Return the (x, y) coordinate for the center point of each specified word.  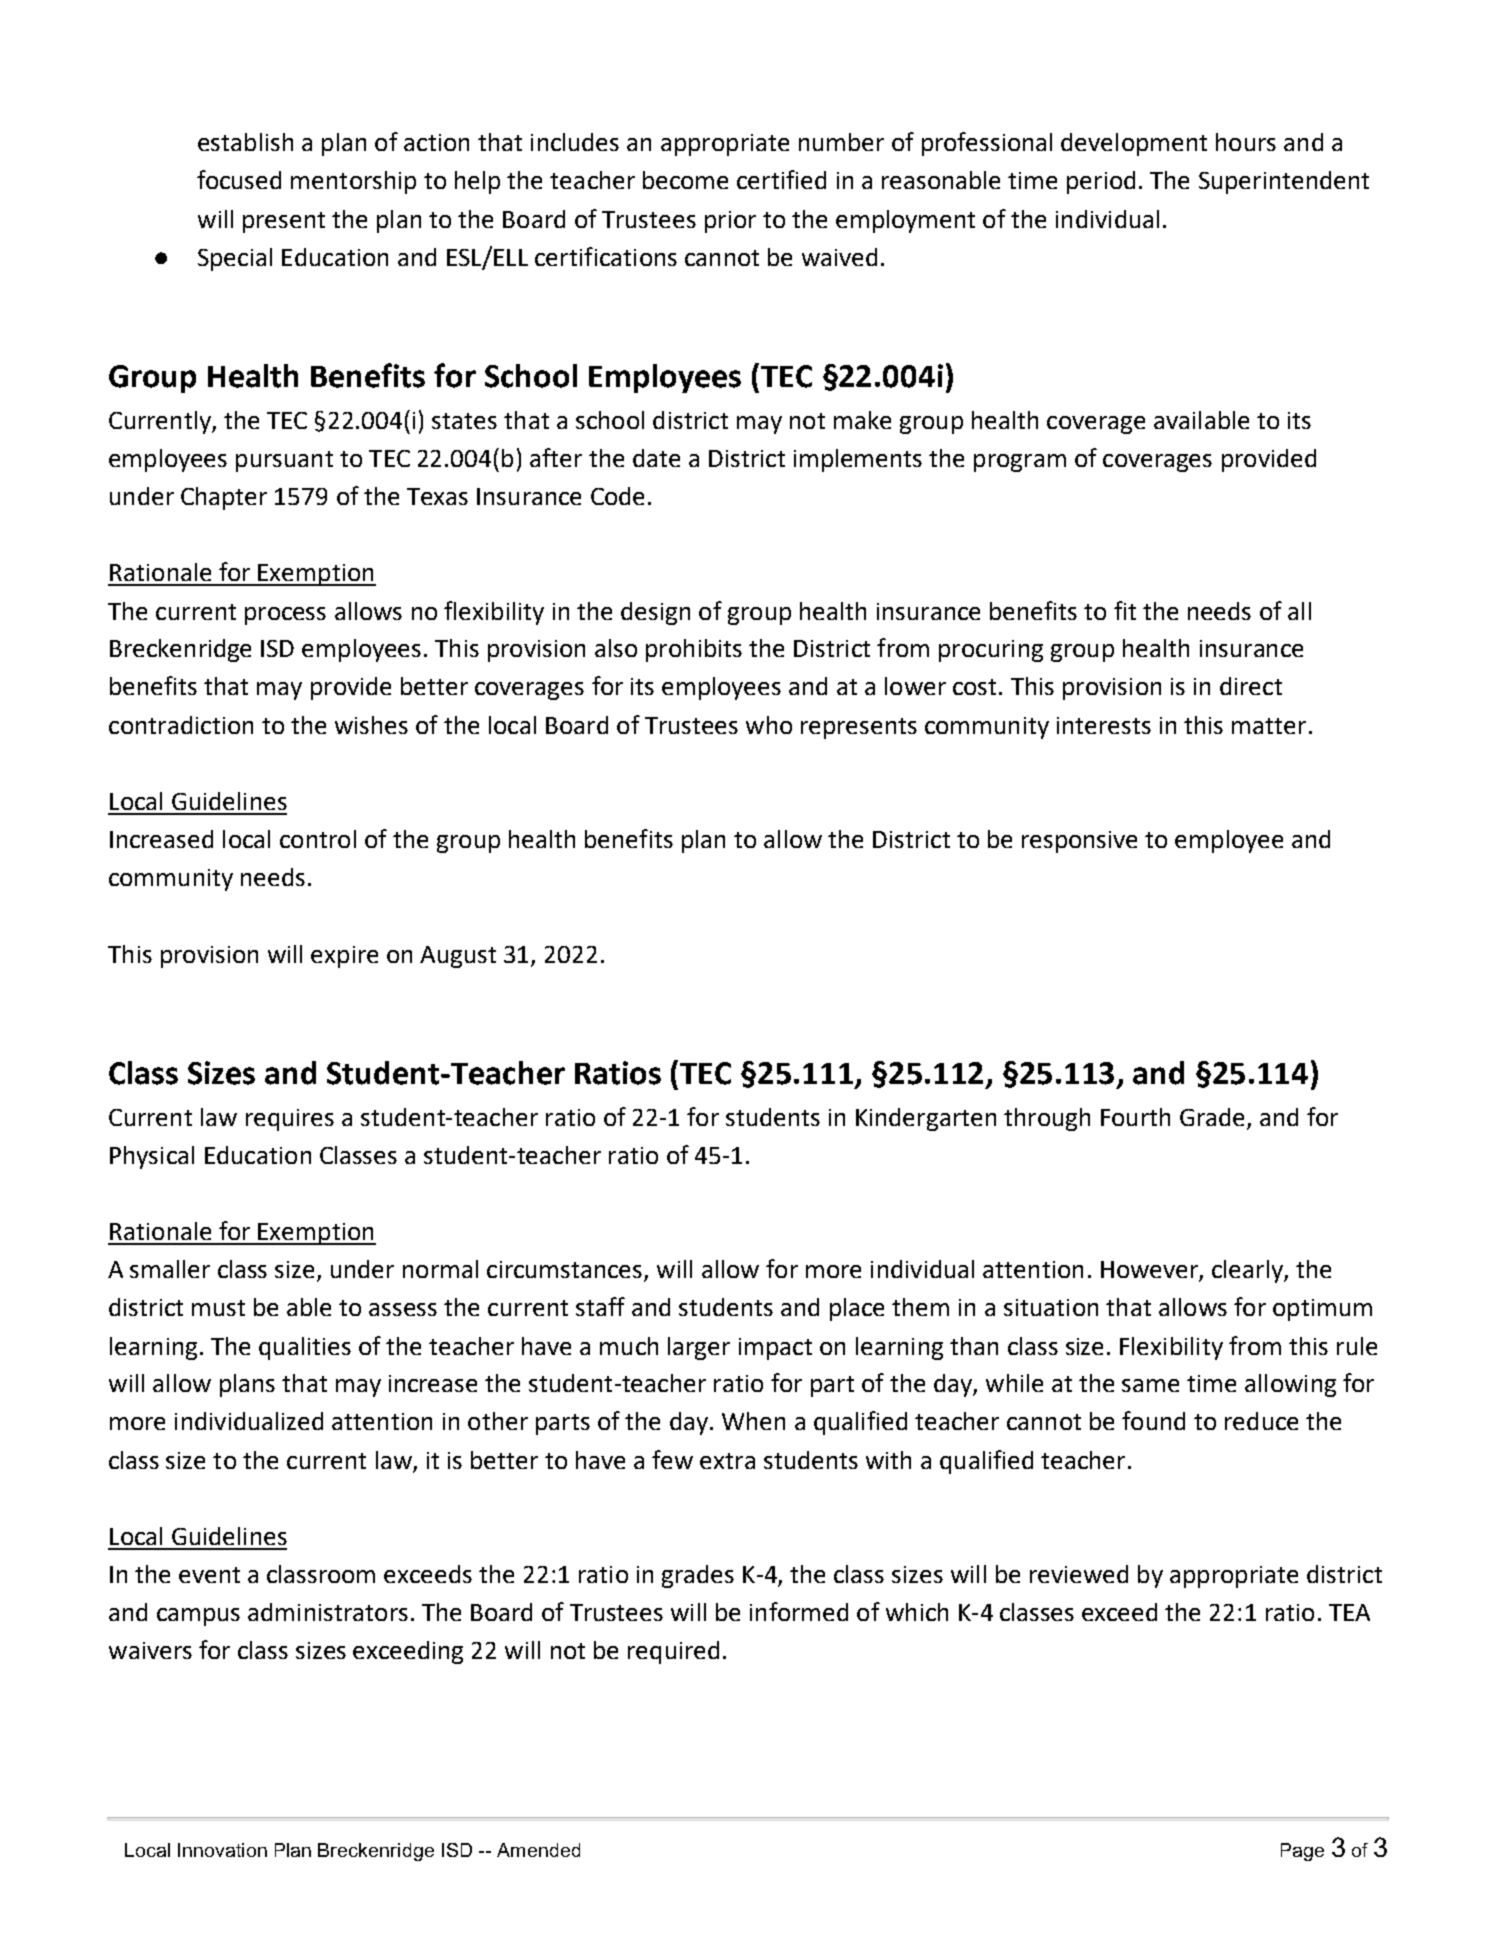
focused (239, 179)
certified (781, 179)
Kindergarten (926, 1119)
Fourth (1135, 1117)
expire (344, 957)
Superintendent (1284, 182)
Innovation (222, 1850)
